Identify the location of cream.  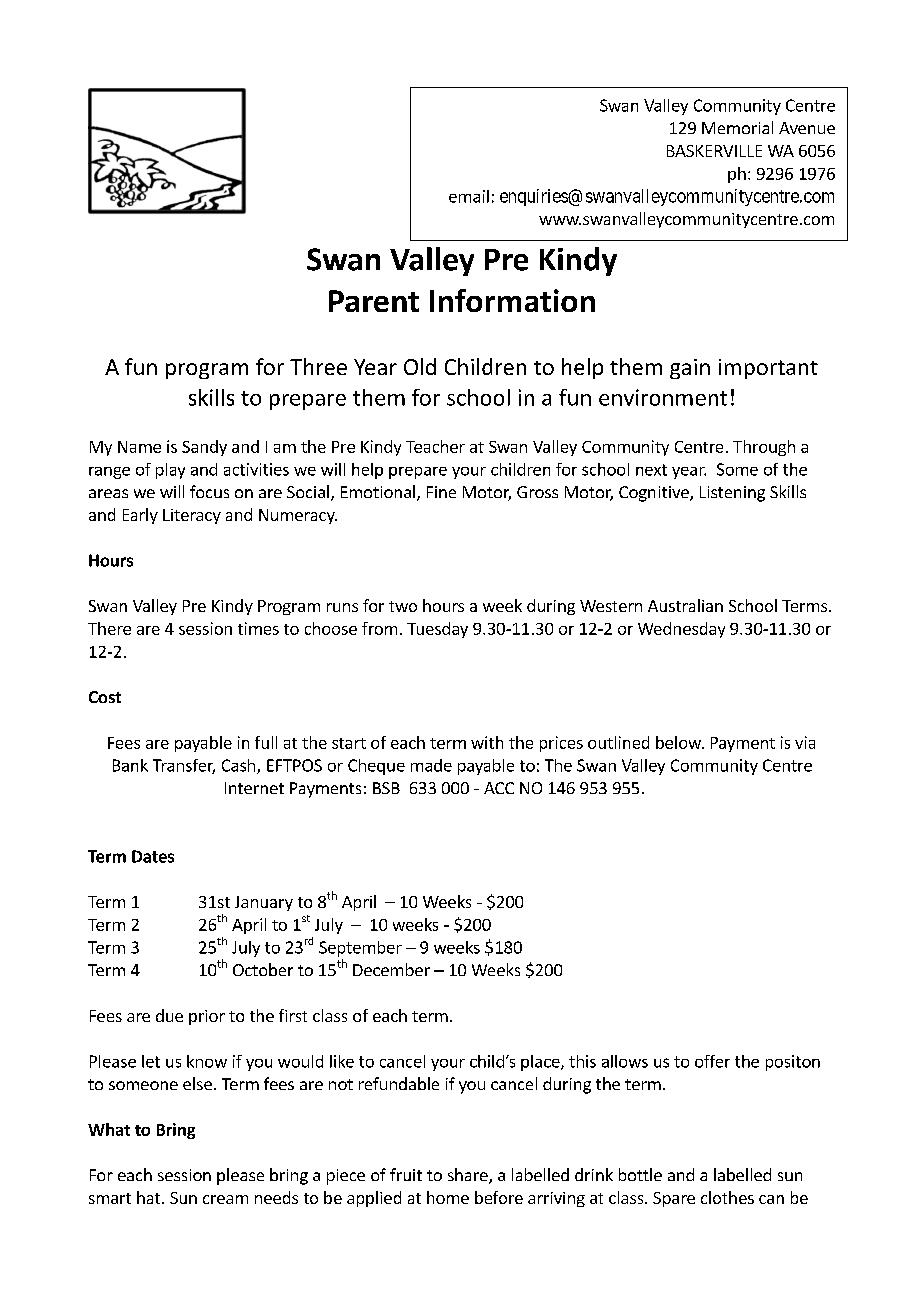
(225, 1199).
